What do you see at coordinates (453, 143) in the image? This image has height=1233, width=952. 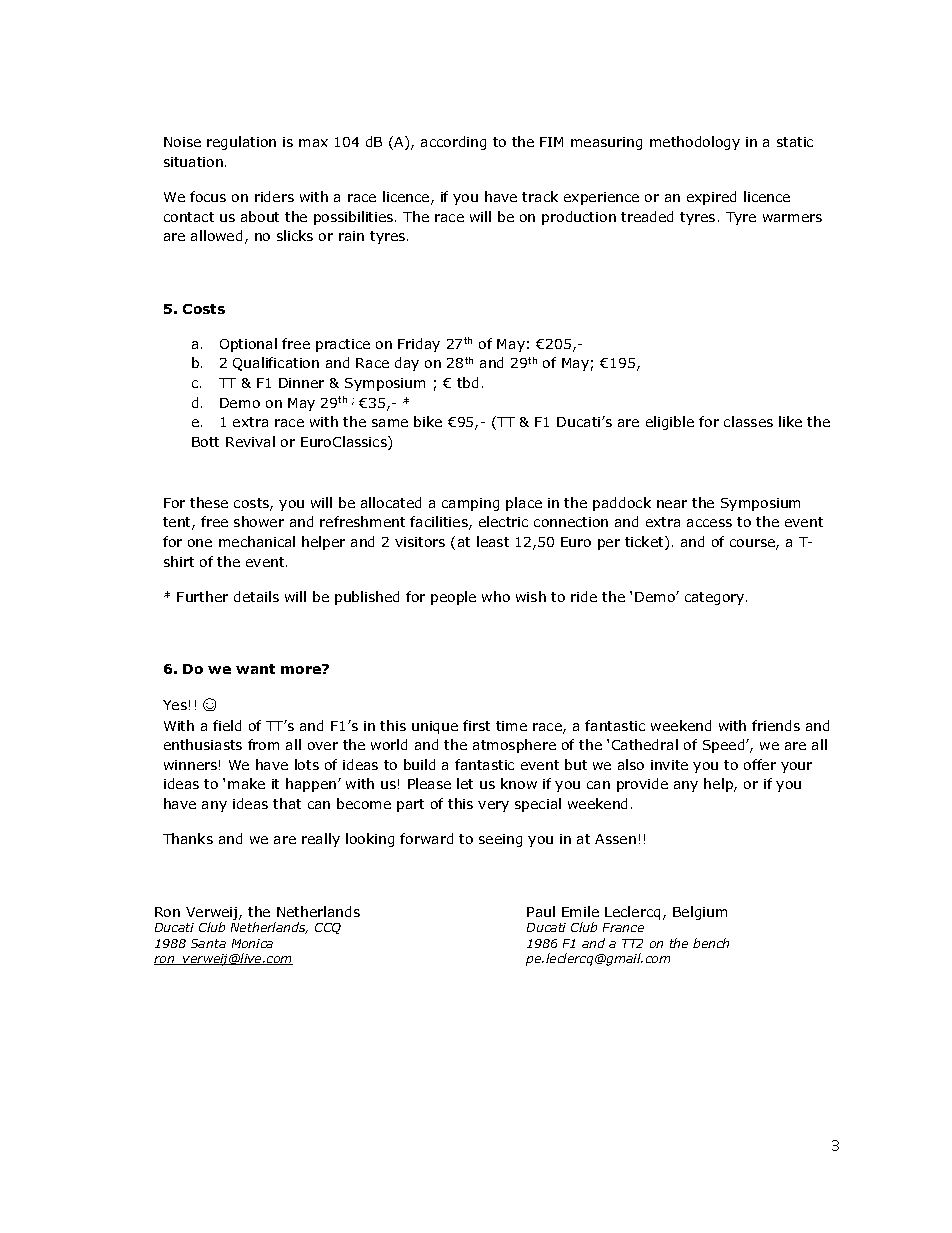 I see `according` at bounding box center [453, 143].
